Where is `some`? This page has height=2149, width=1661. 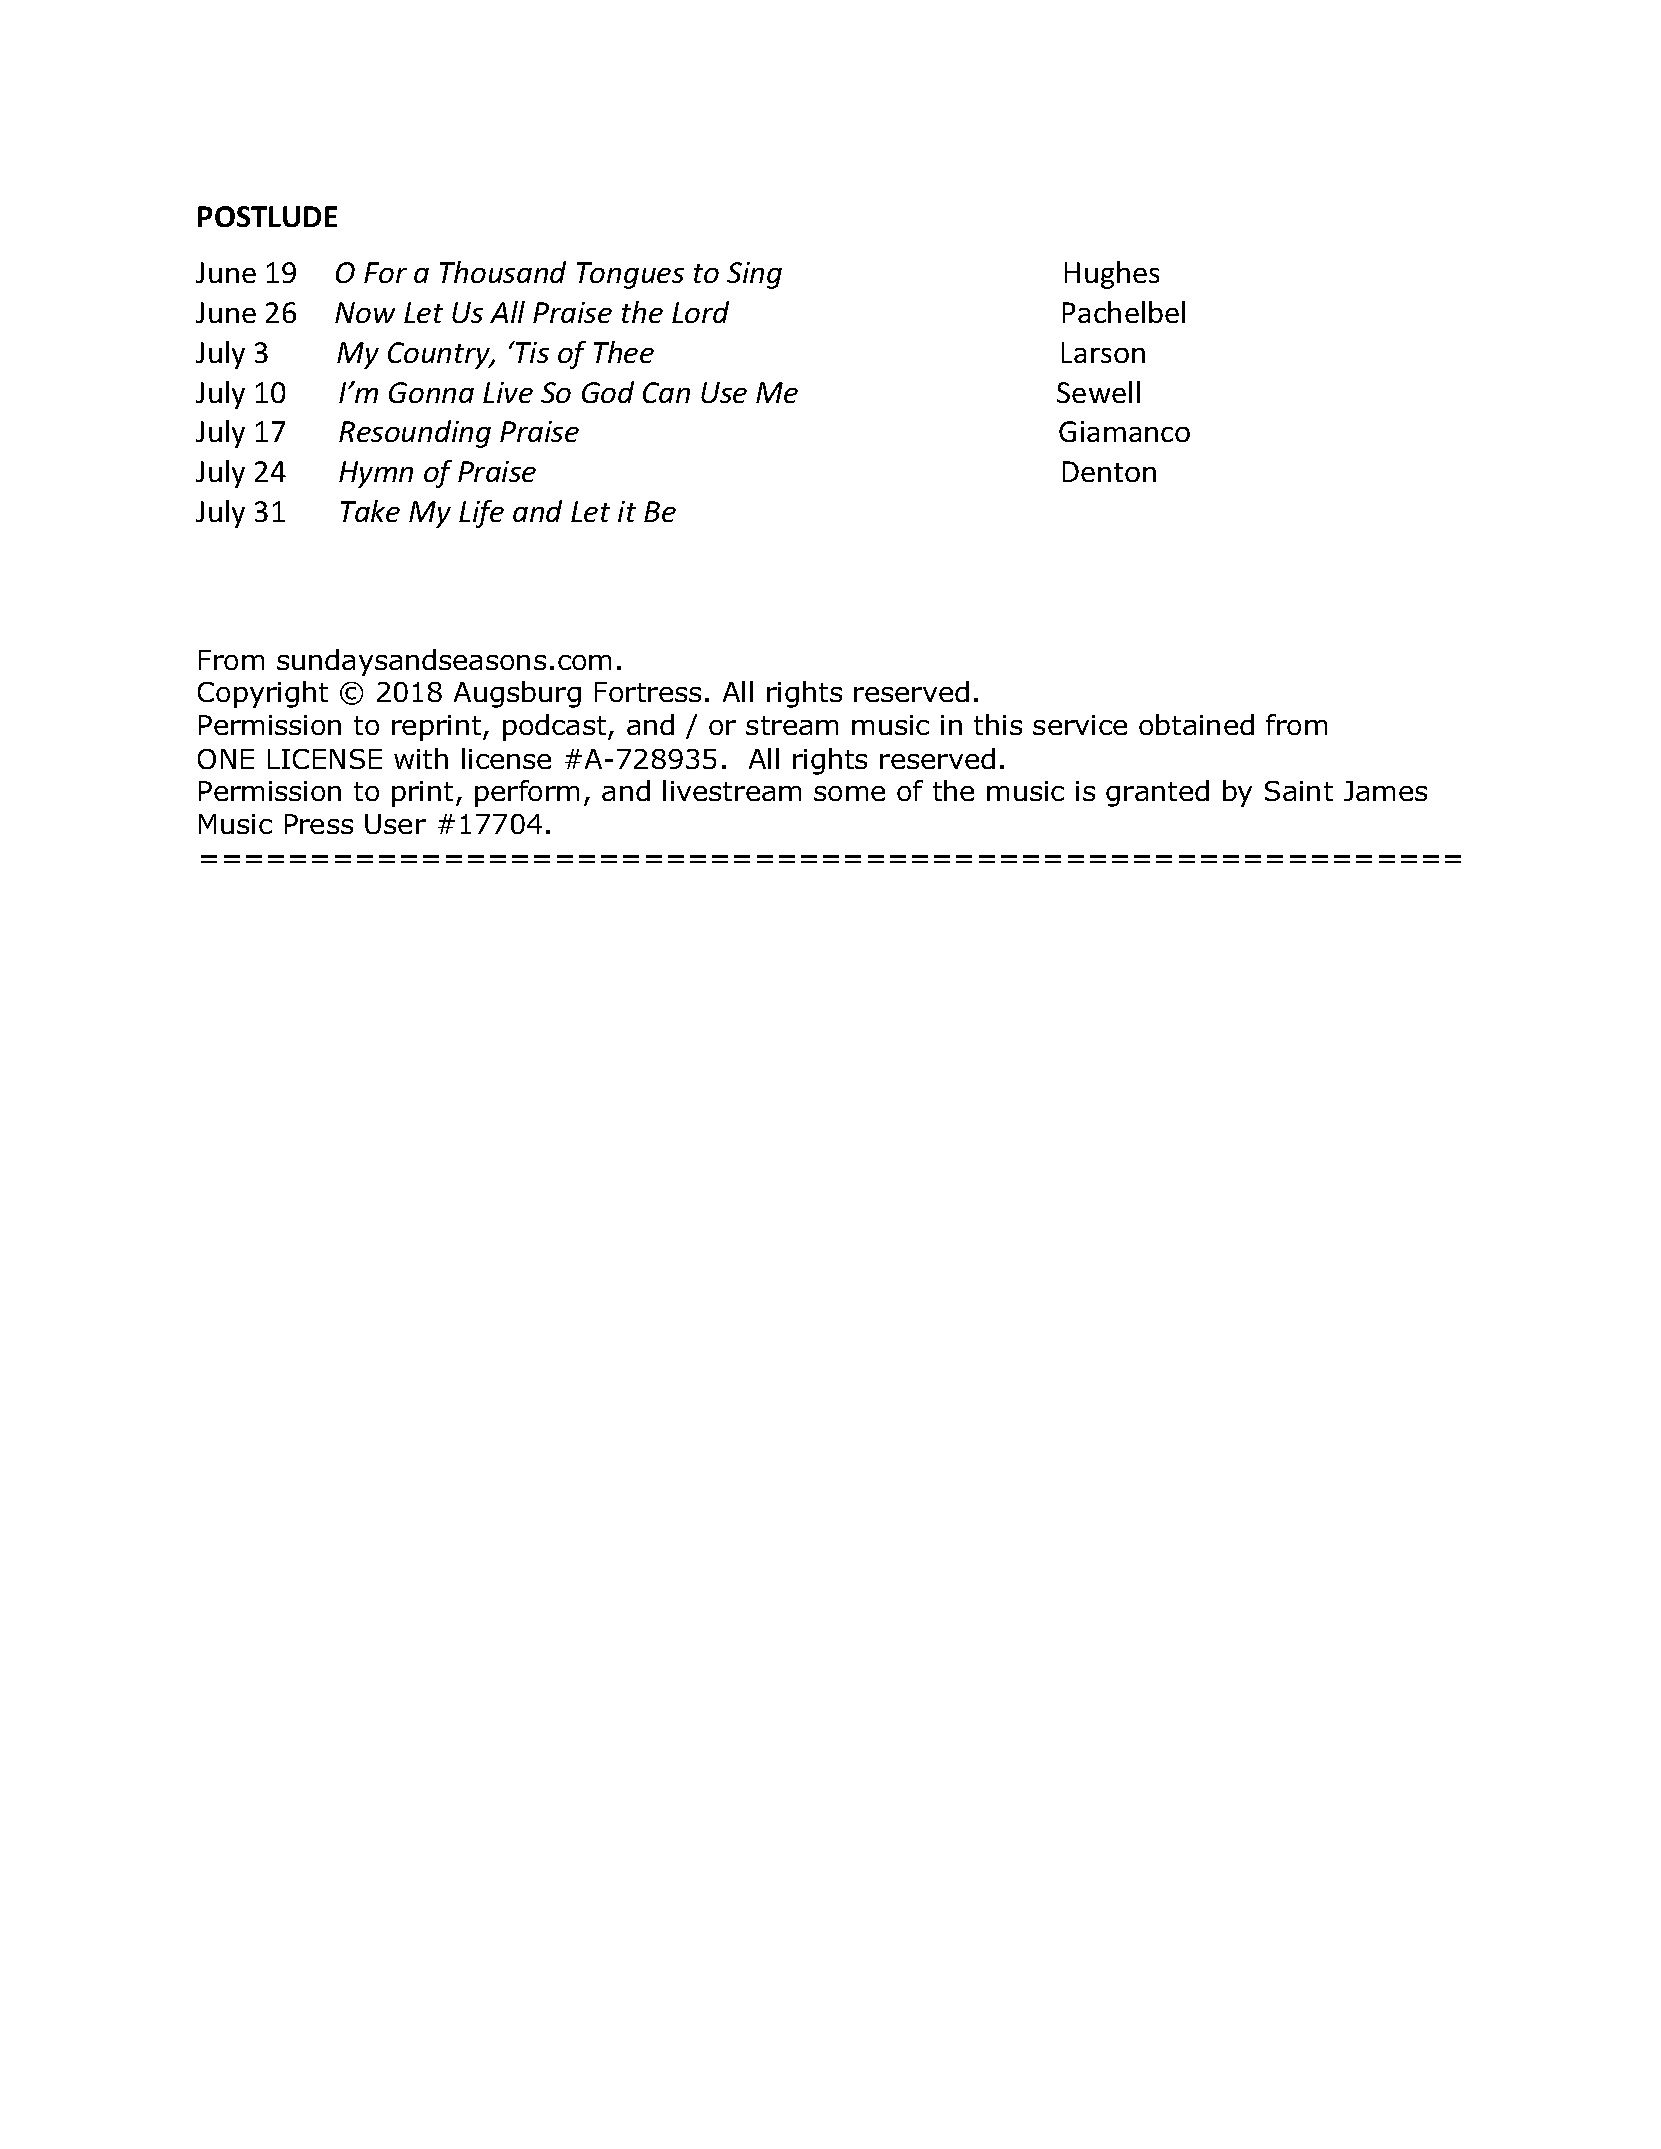 some is located at coordinates (849, 793).
